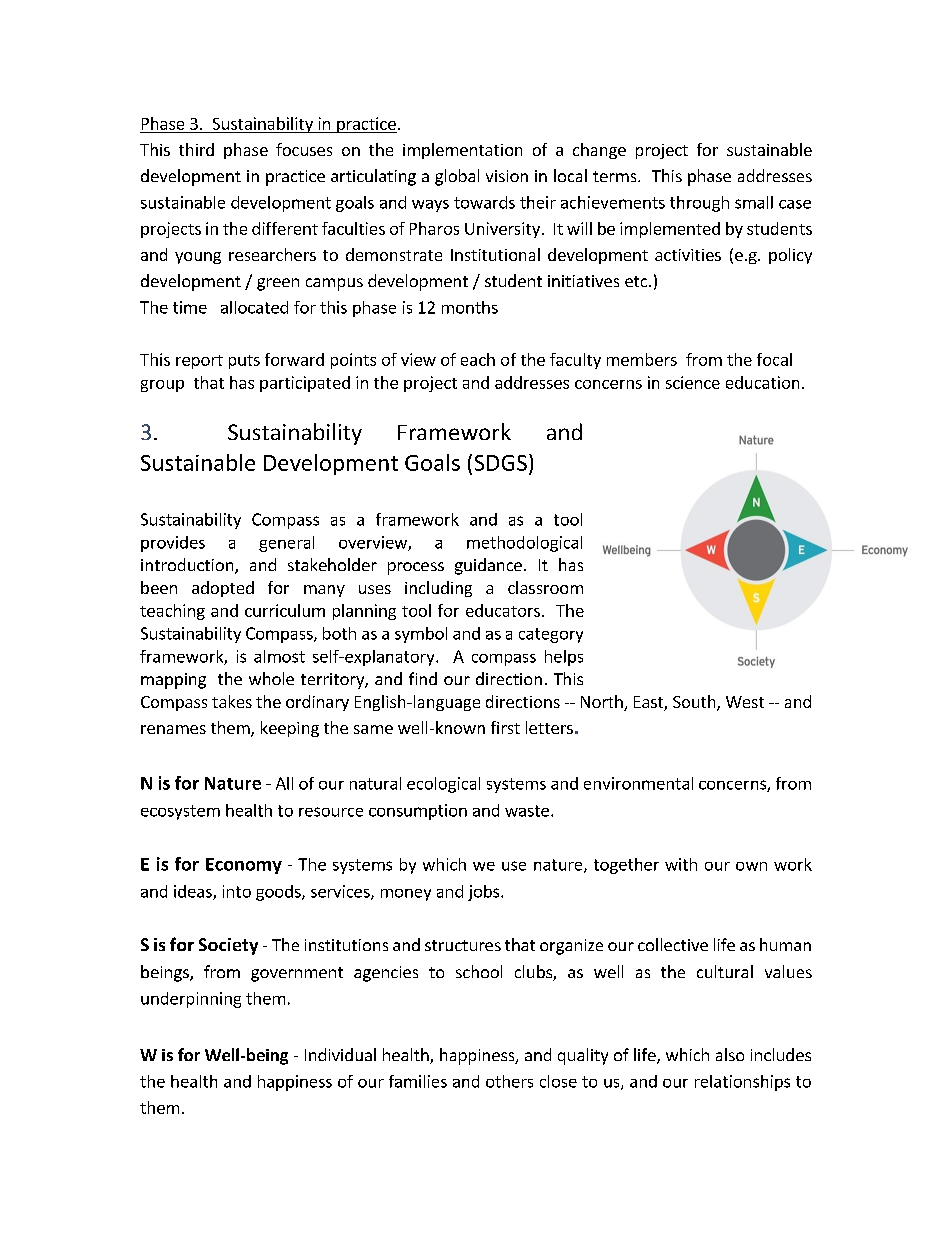  What do you see at coordinates (191, 1000) in the screenshot?
I see `underpinning` at bounding box center [191, 1000].
